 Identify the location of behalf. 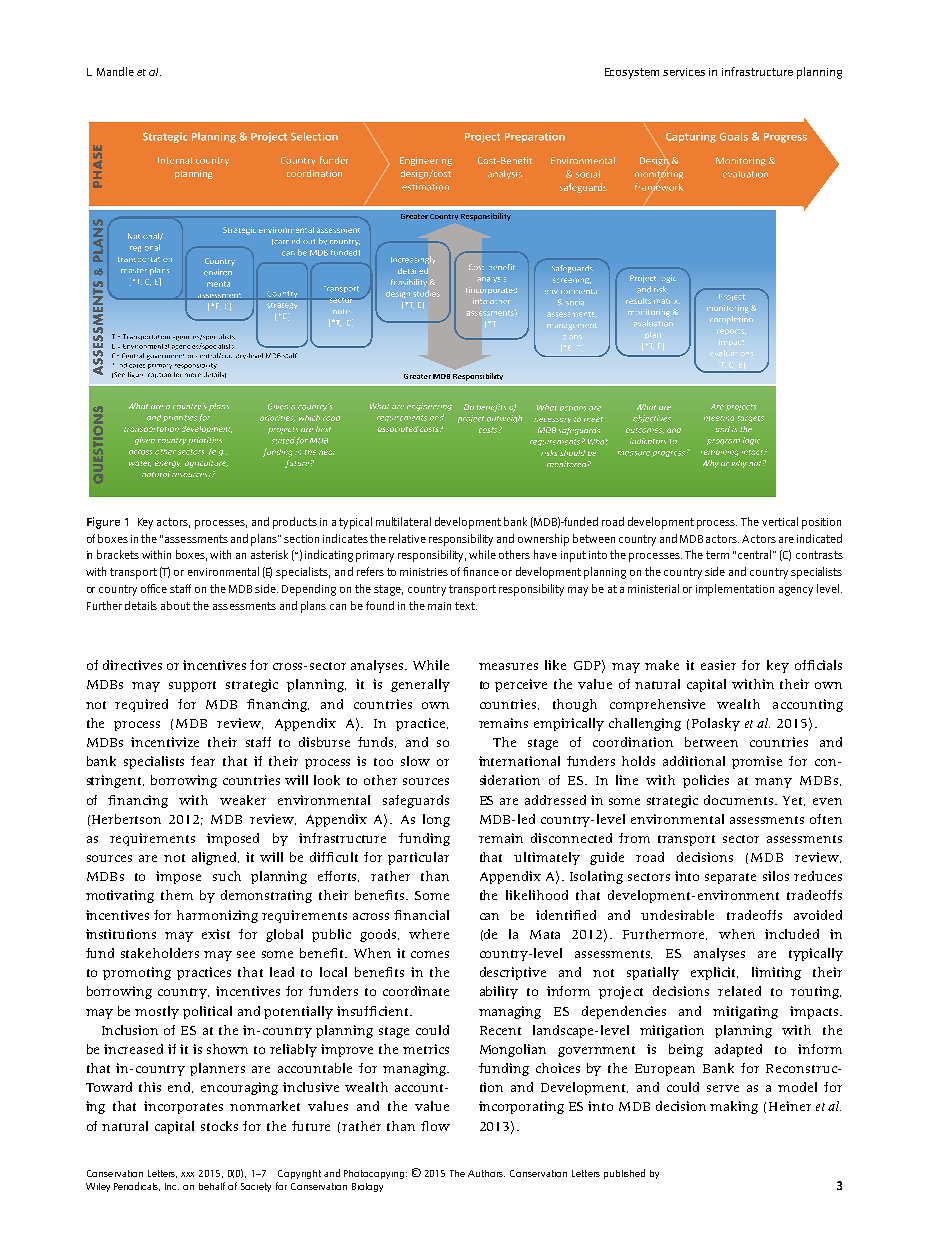
(212, 1186).
